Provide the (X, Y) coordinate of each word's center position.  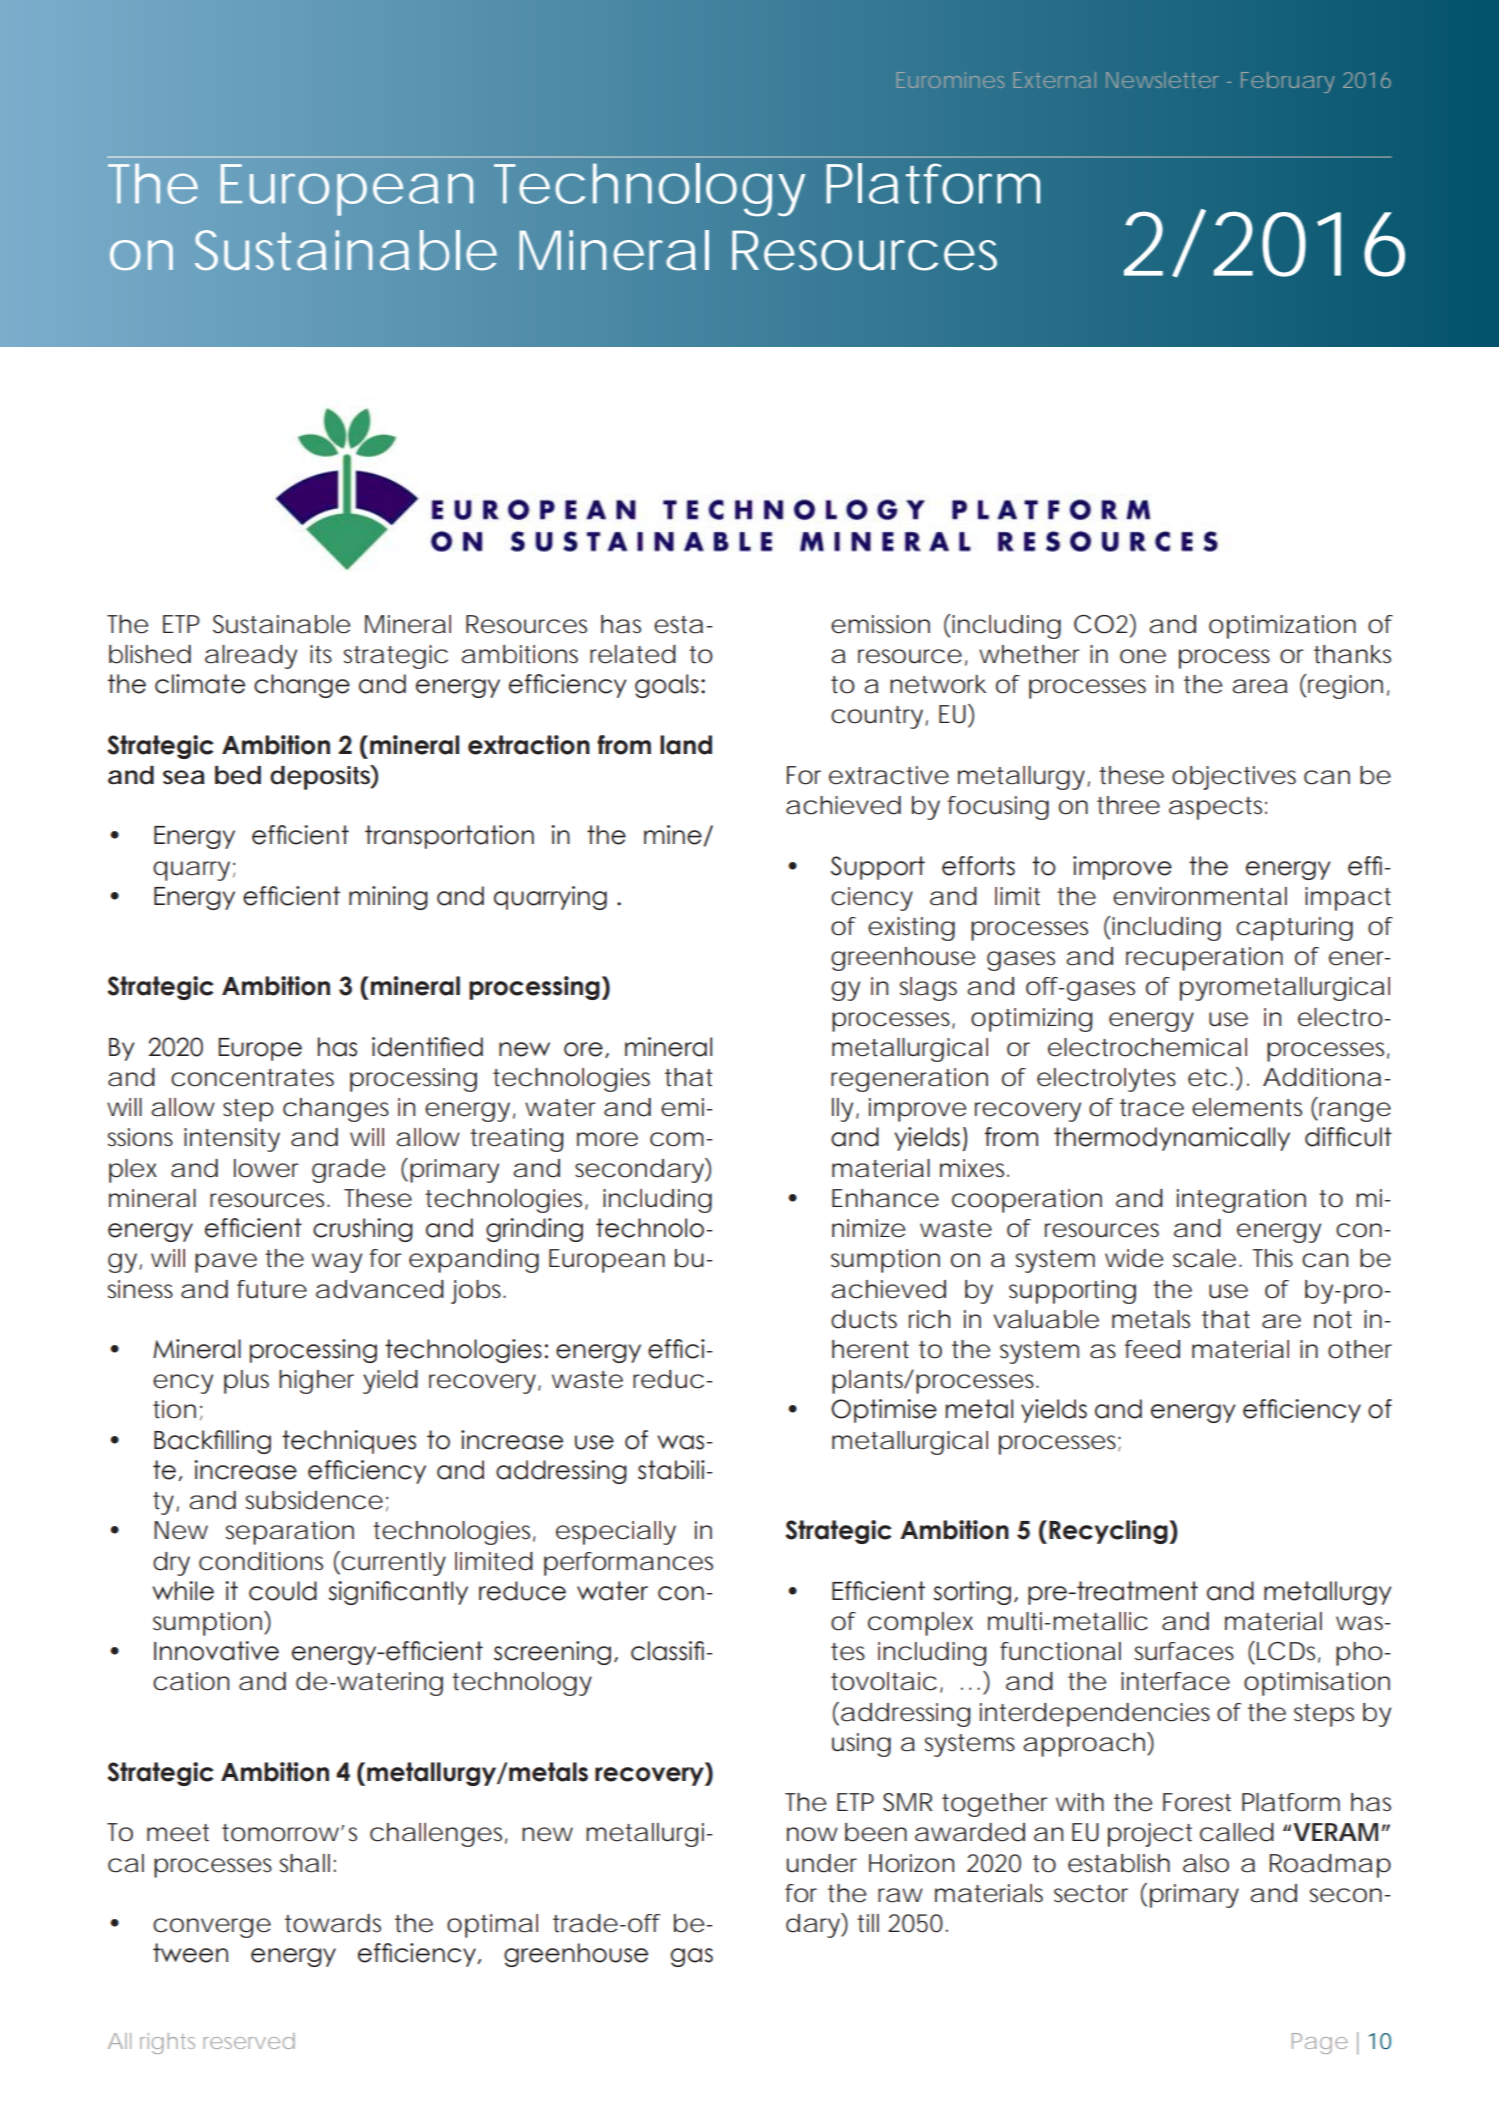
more (607, 1139)
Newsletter (1162, 80)
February (1288, 82)
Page (1320, 2043)
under (822, 1863)
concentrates (252, 1078)
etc (1207, 1078)
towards (333, 1923)
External (1055, 80)
